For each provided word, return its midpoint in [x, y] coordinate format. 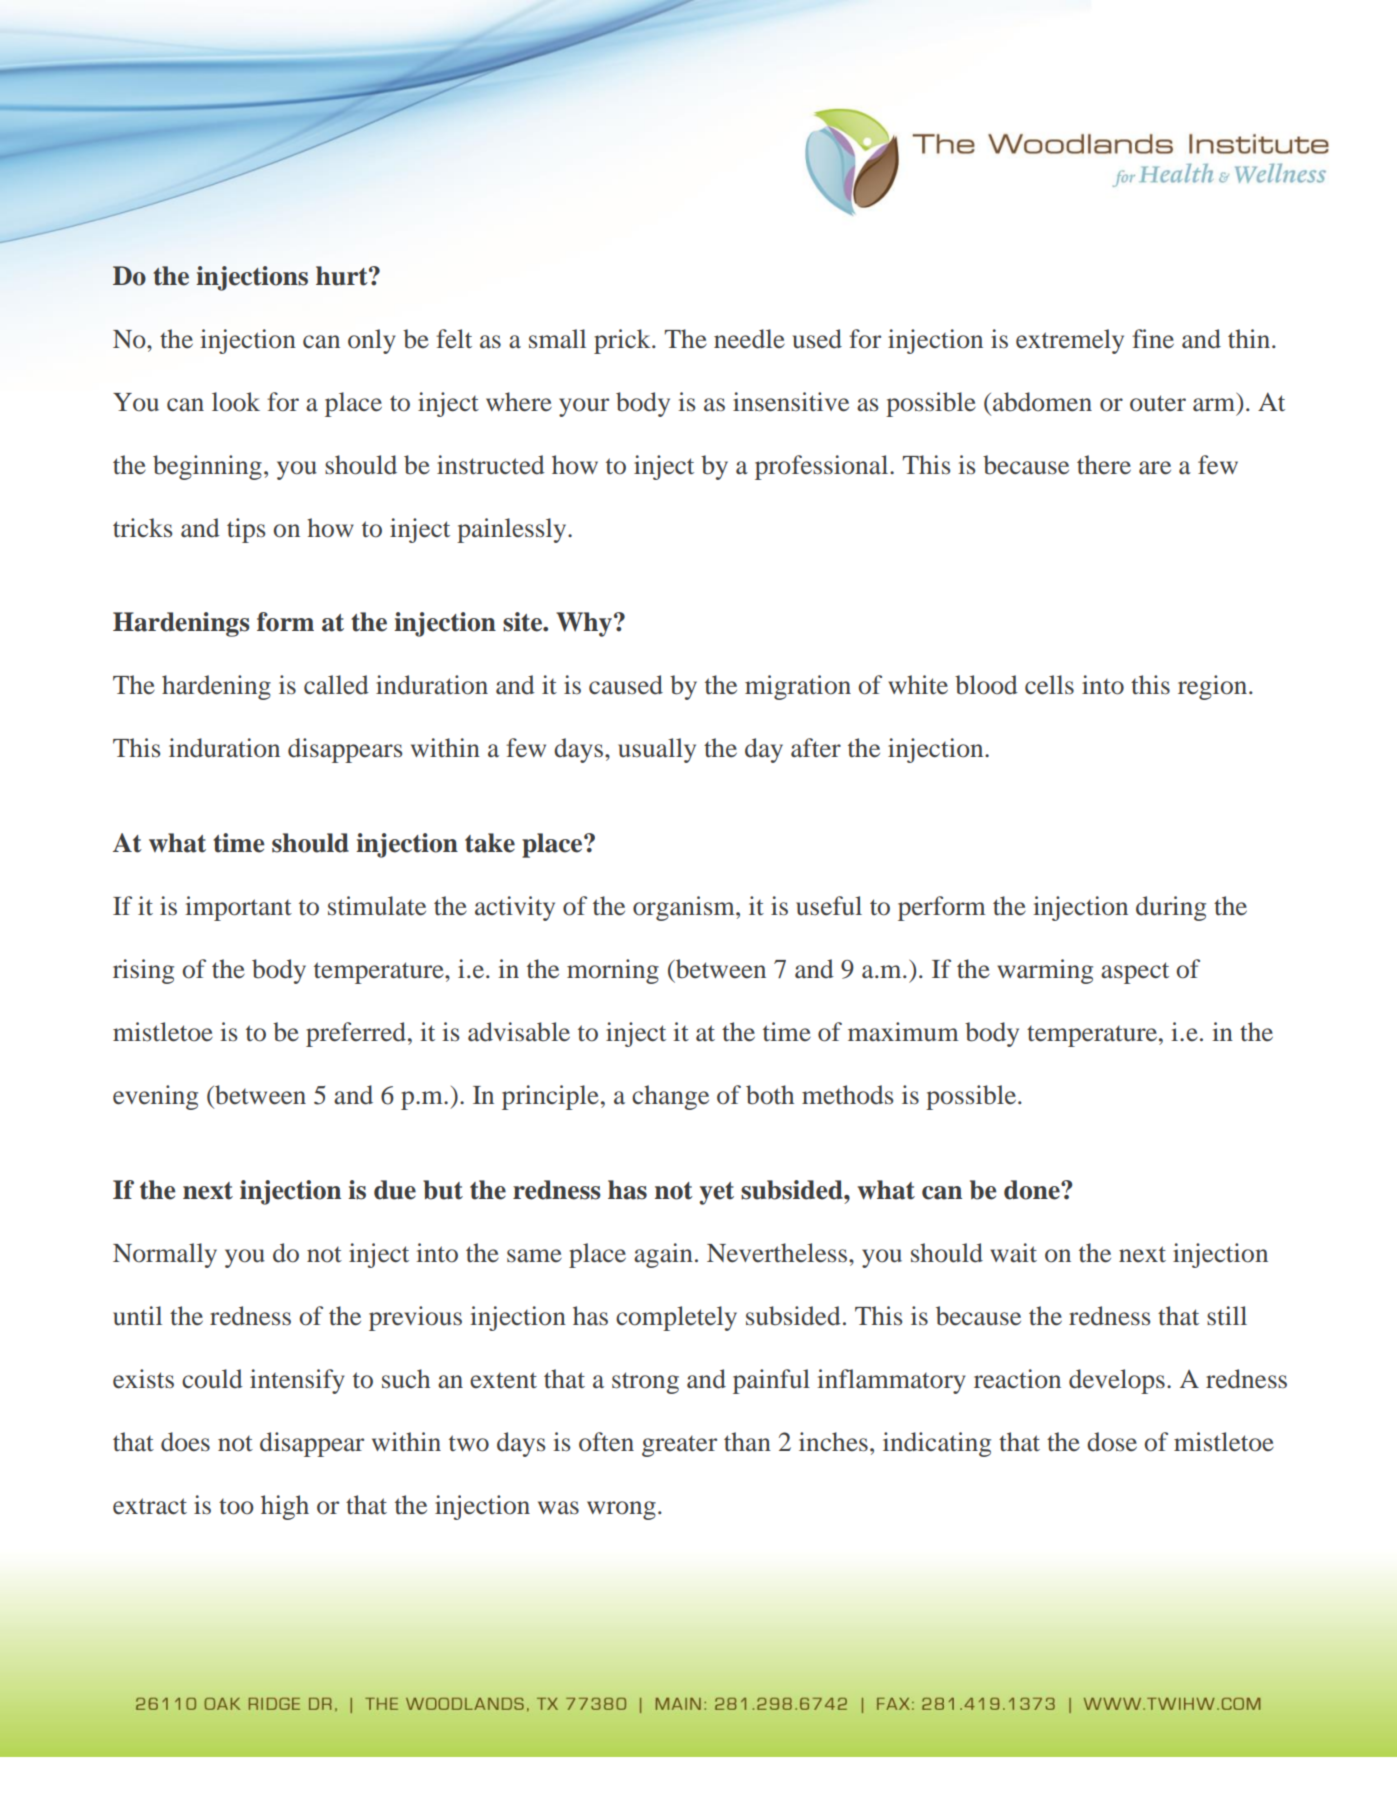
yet [716, 1193]
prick [623, 341]
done [1033, 1190]
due [395, 1190]
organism [685, 908]
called [336, 685]
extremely [1070, 341]
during [1171, 908]
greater [679, 1446]
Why [584, 624]
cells [1049, 685]
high [285, 1507]
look [236, 402]
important [238, 908]
